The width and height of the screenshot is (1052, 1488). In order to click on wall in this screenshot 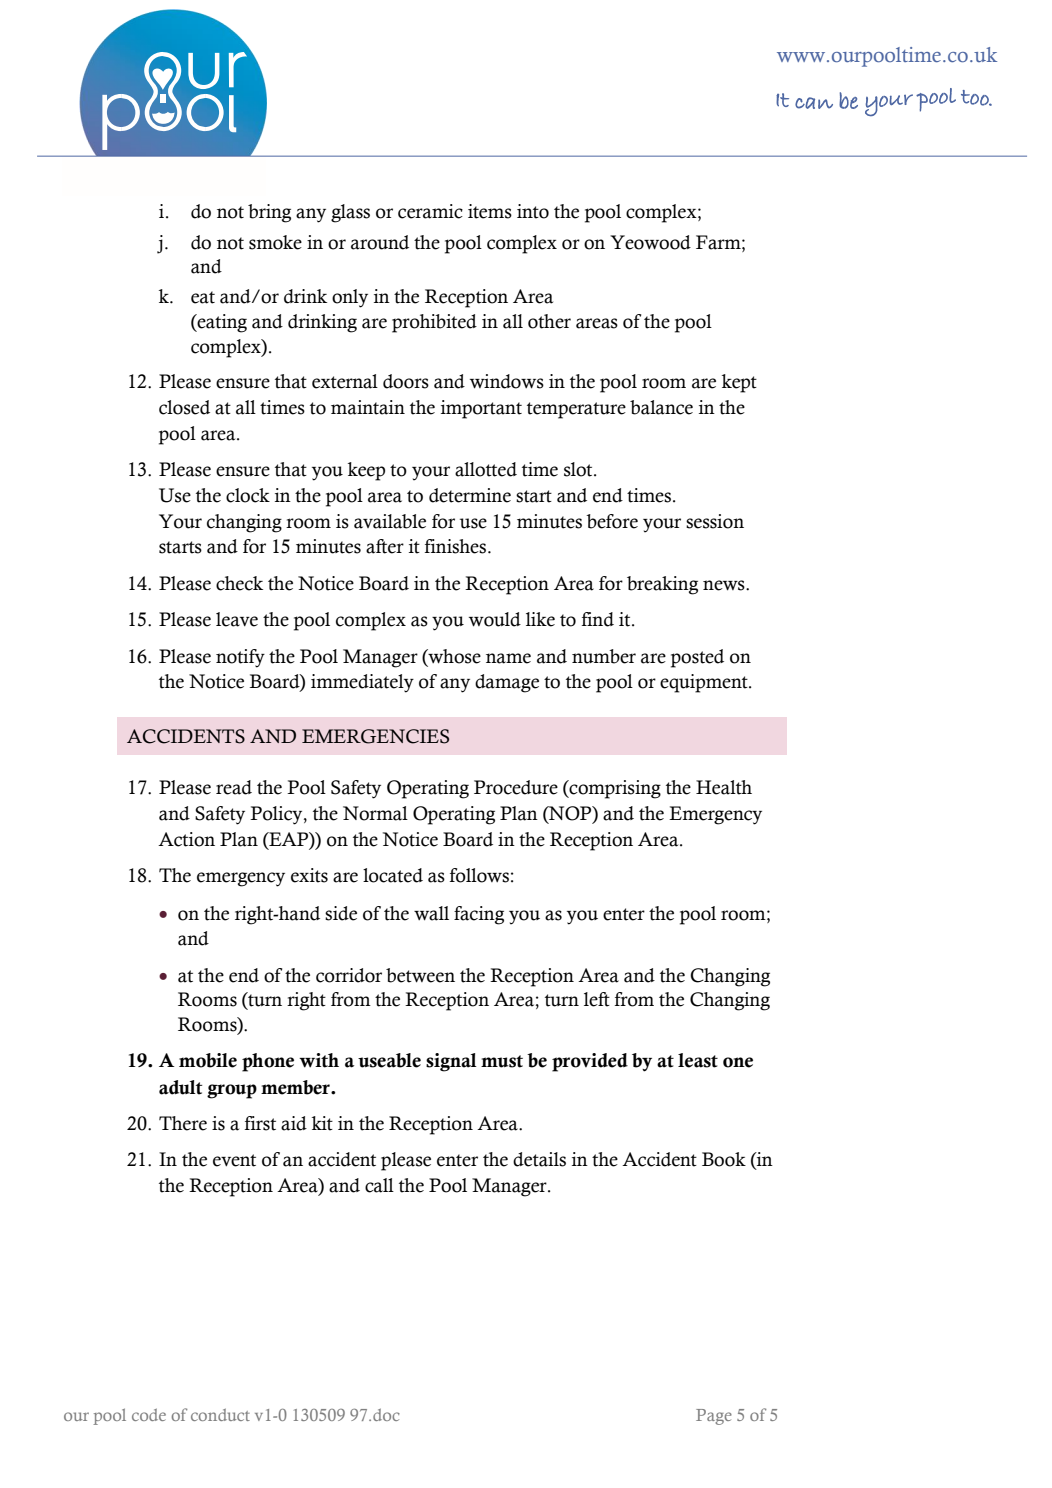, I will do `click(431, 913)`.
